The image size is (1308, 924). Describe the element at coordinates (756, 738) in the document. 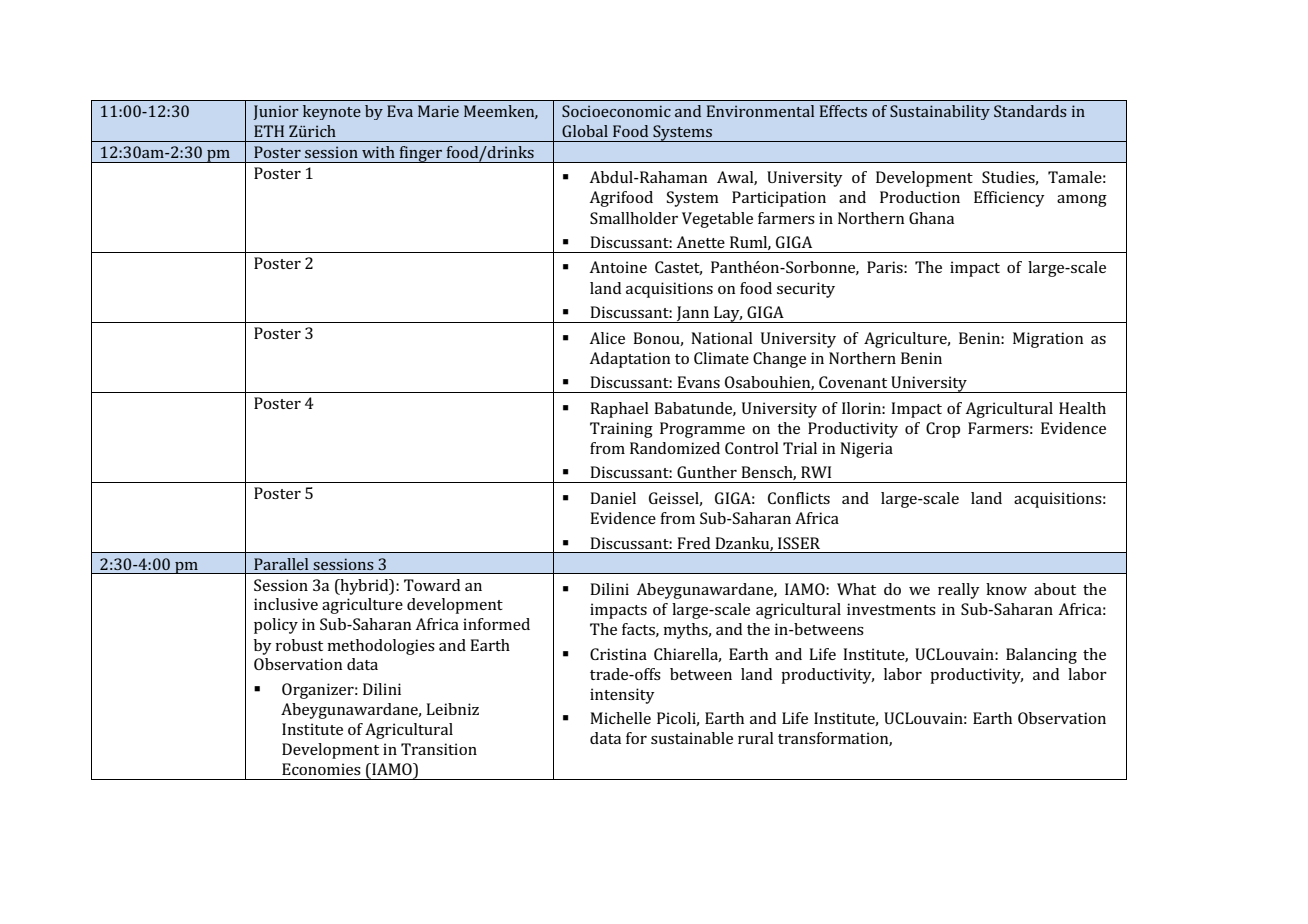

I see `rural` at that location.
